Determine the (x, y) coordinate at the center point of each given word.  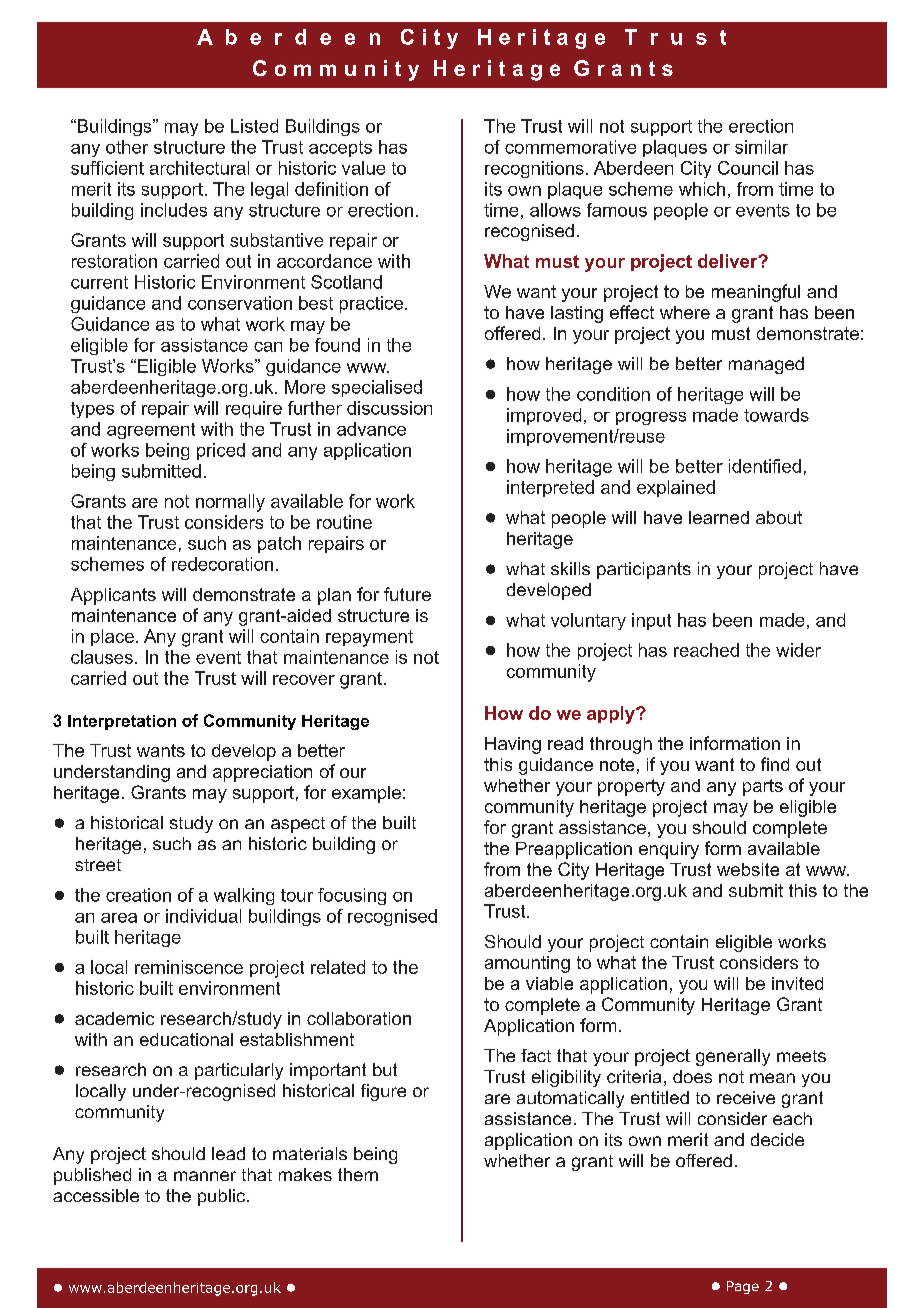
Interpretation (122, 722)
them (358, 1174)
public (223, 1197)
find (775, 764)
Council (748, 168)
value (363, 168)
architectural (199, 168)
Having (513, 745)
